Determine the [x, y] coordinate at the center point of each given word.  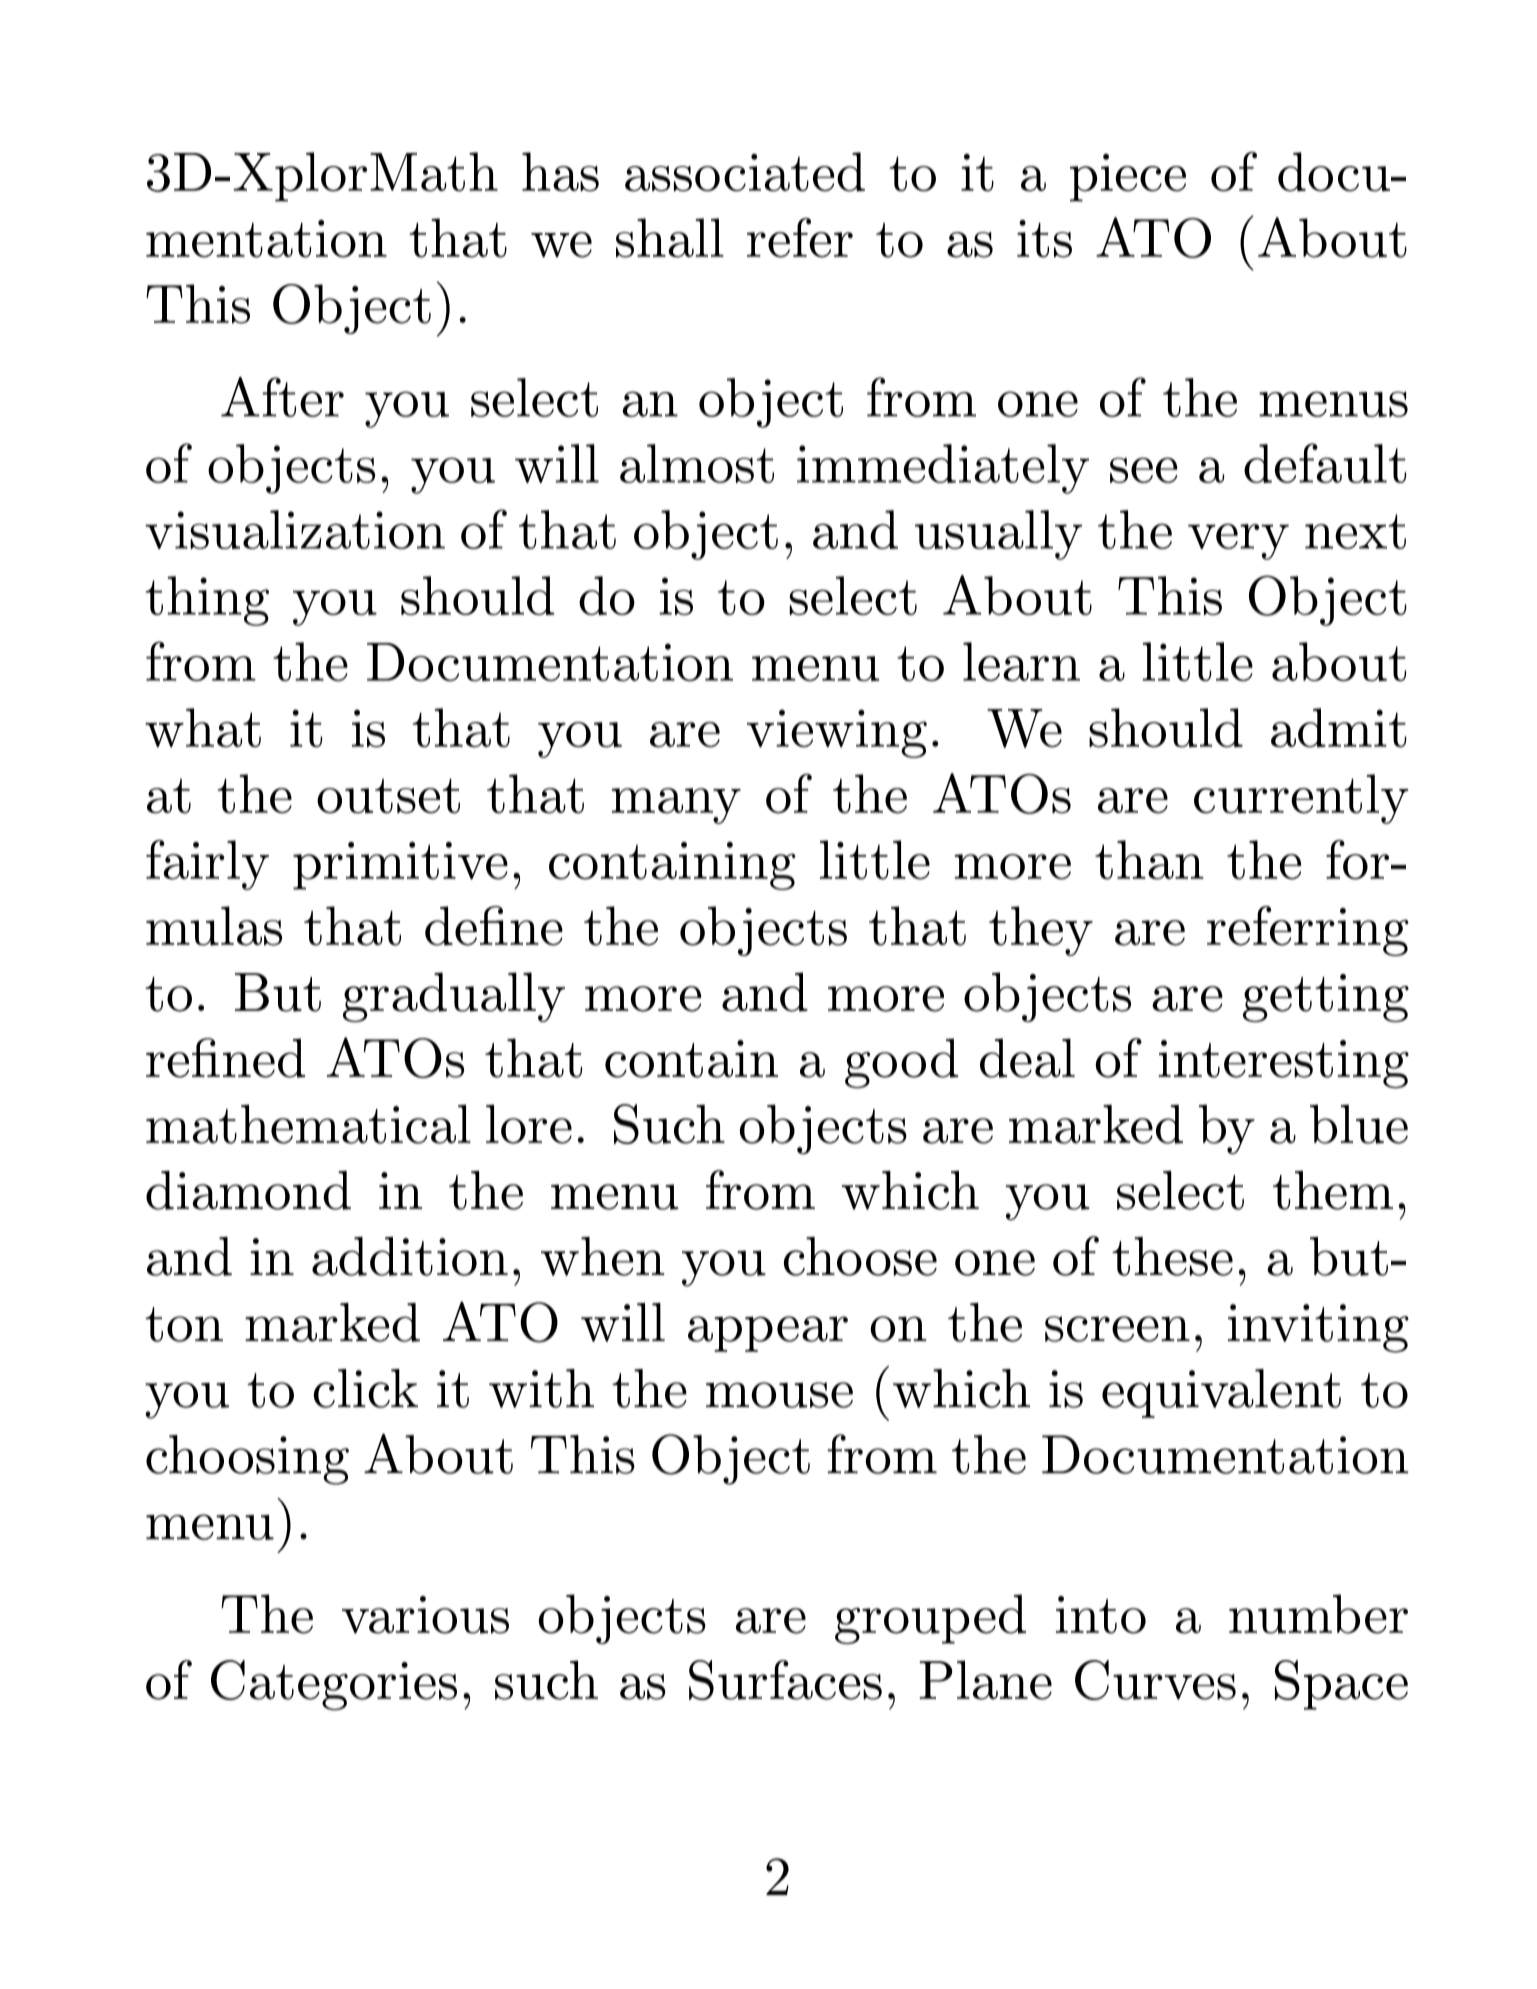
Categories [334, 1685]
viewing [837, 733]
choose [860, 1256]
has [560, 172]
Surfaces [785, 1680]
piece [1128, 178]
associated [745, 172]
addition [410, 1256]
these [1172, 1256]
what [203, 727]
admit [1338, 727]
